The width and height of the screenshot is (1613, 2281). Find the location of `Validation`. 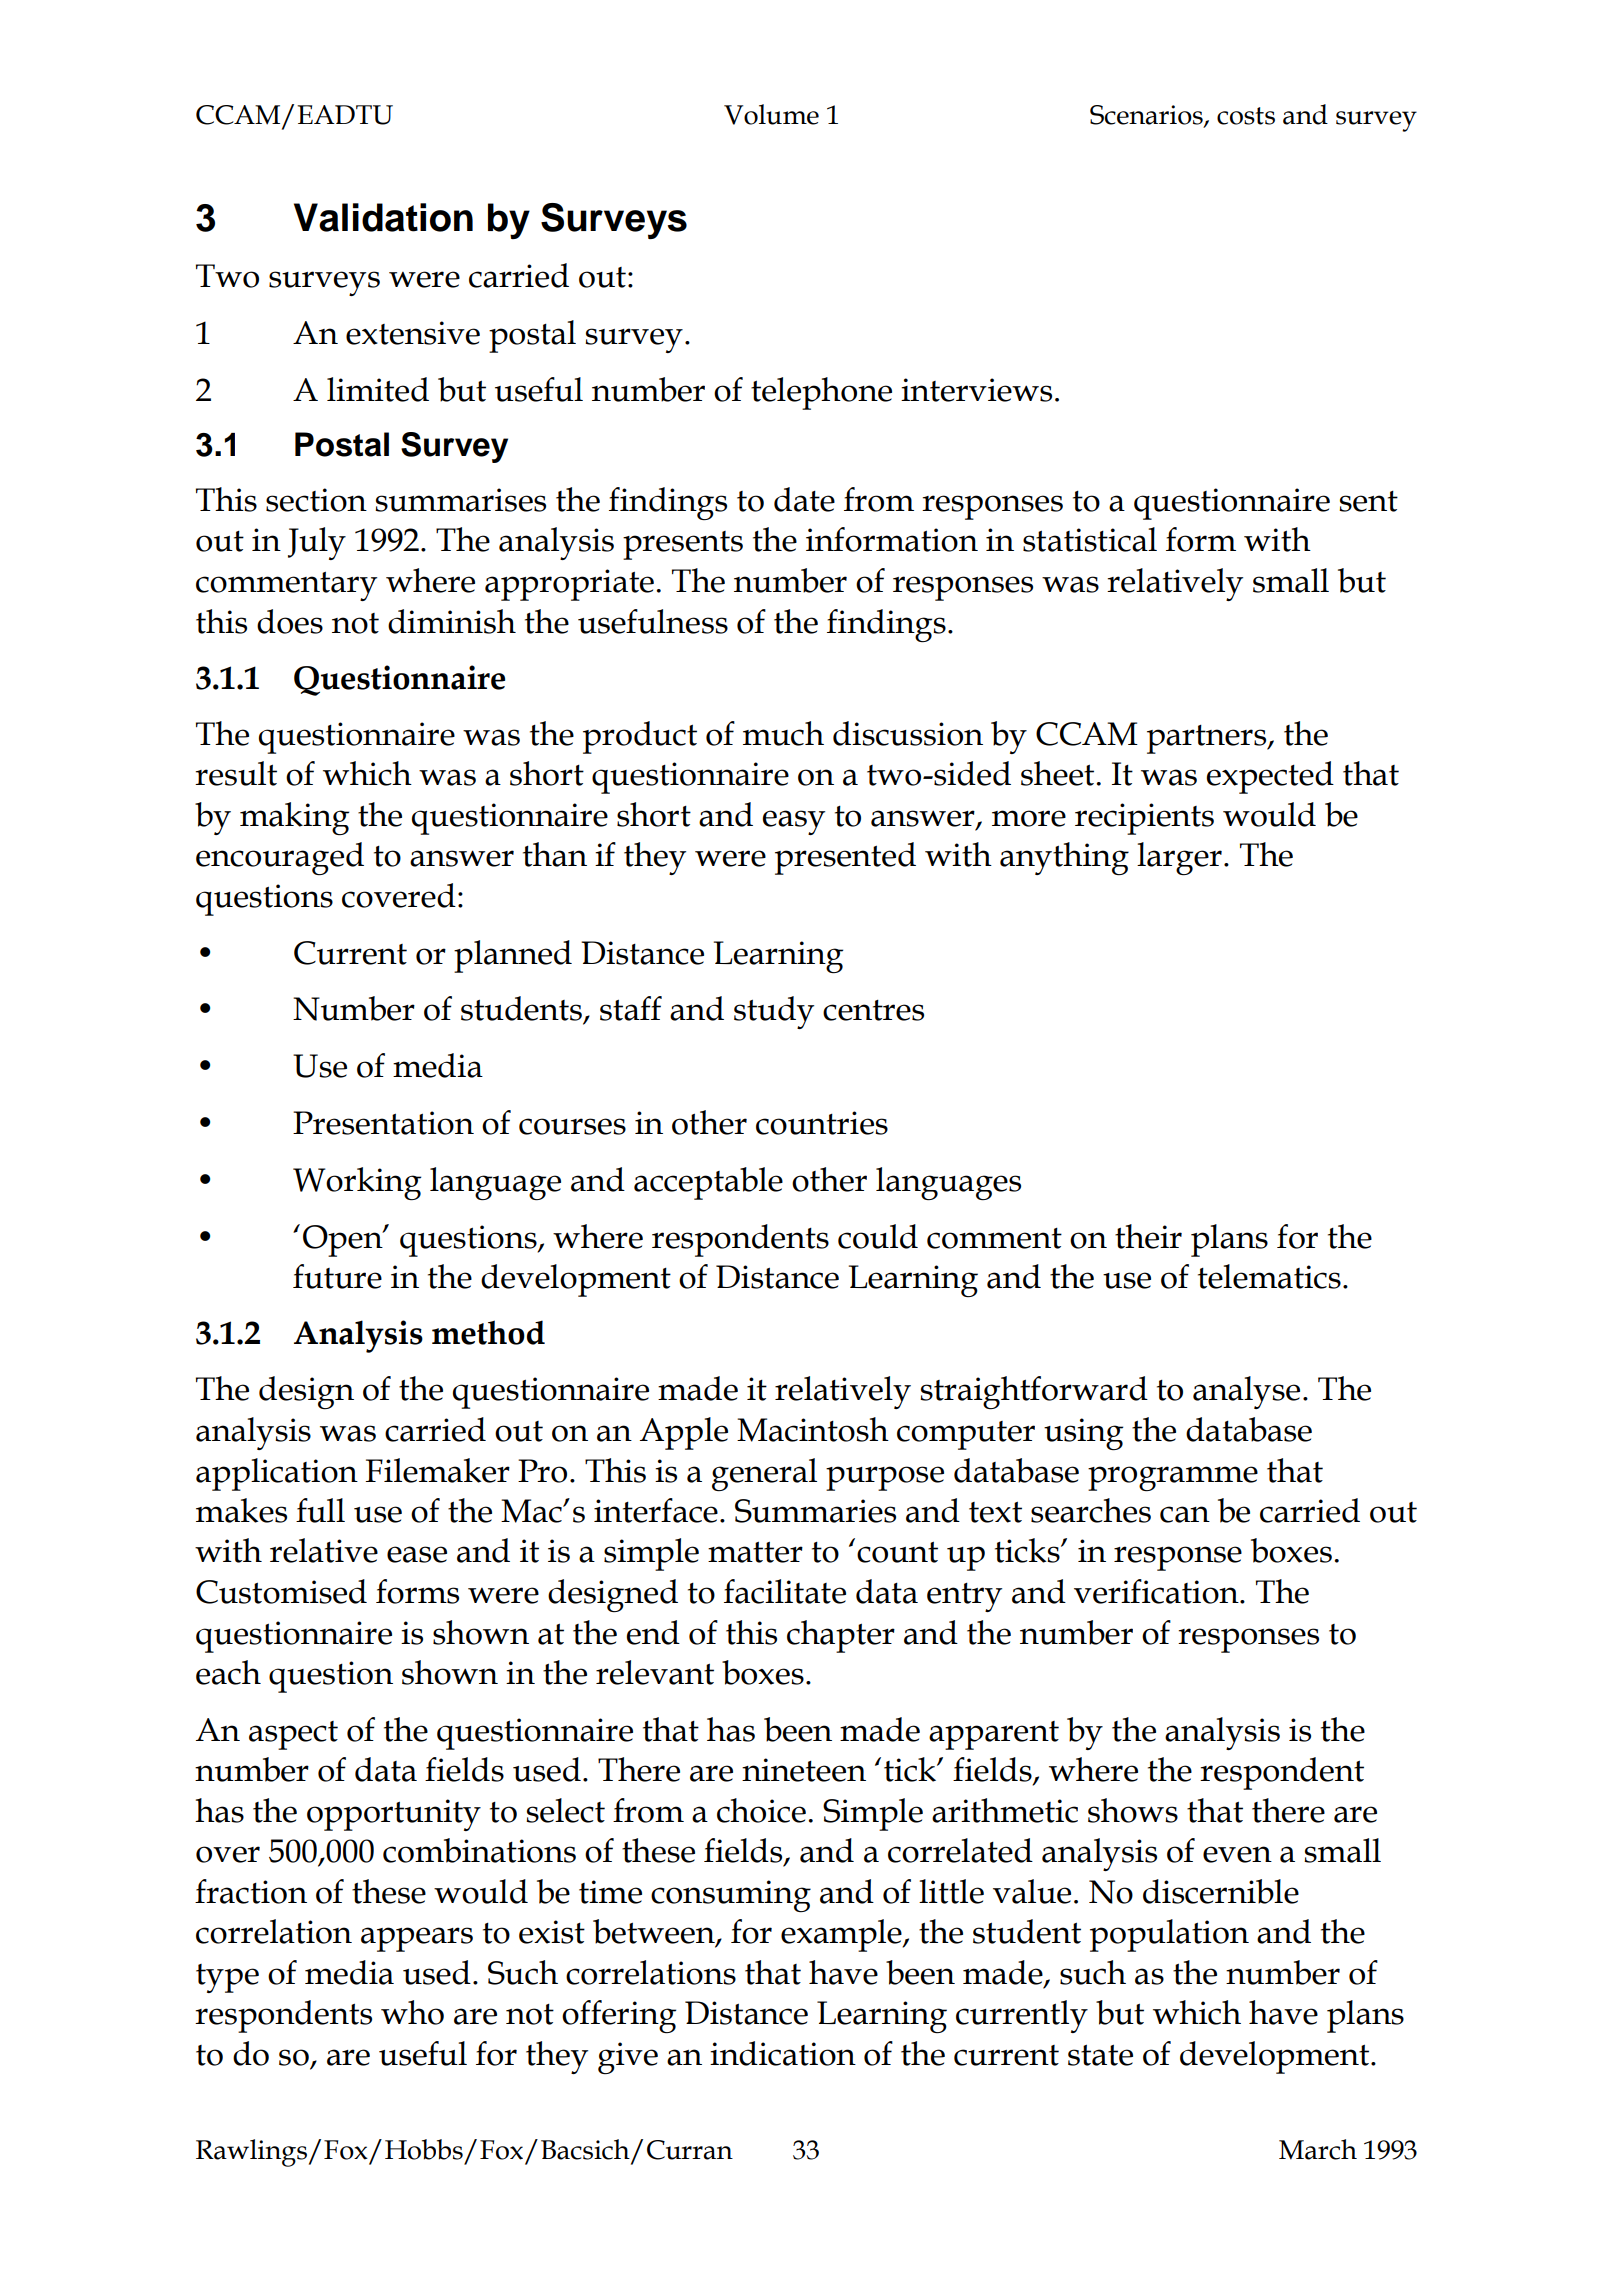

Validation is located at coordinates (383, 217).
